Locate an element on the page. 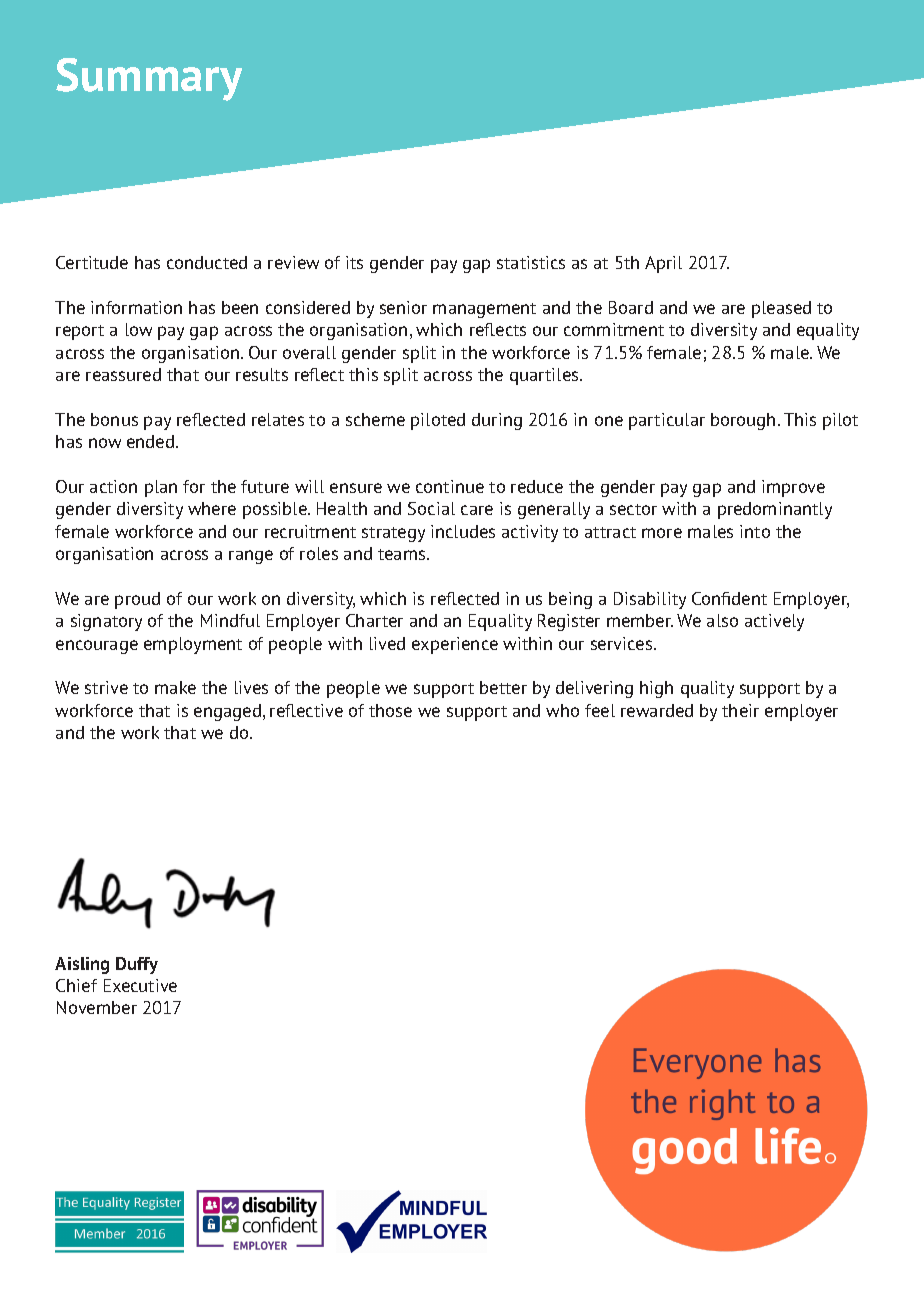 Image resolution: width=924 pixels, height=1308 pixels. those is located at coordinates (390, 710).
